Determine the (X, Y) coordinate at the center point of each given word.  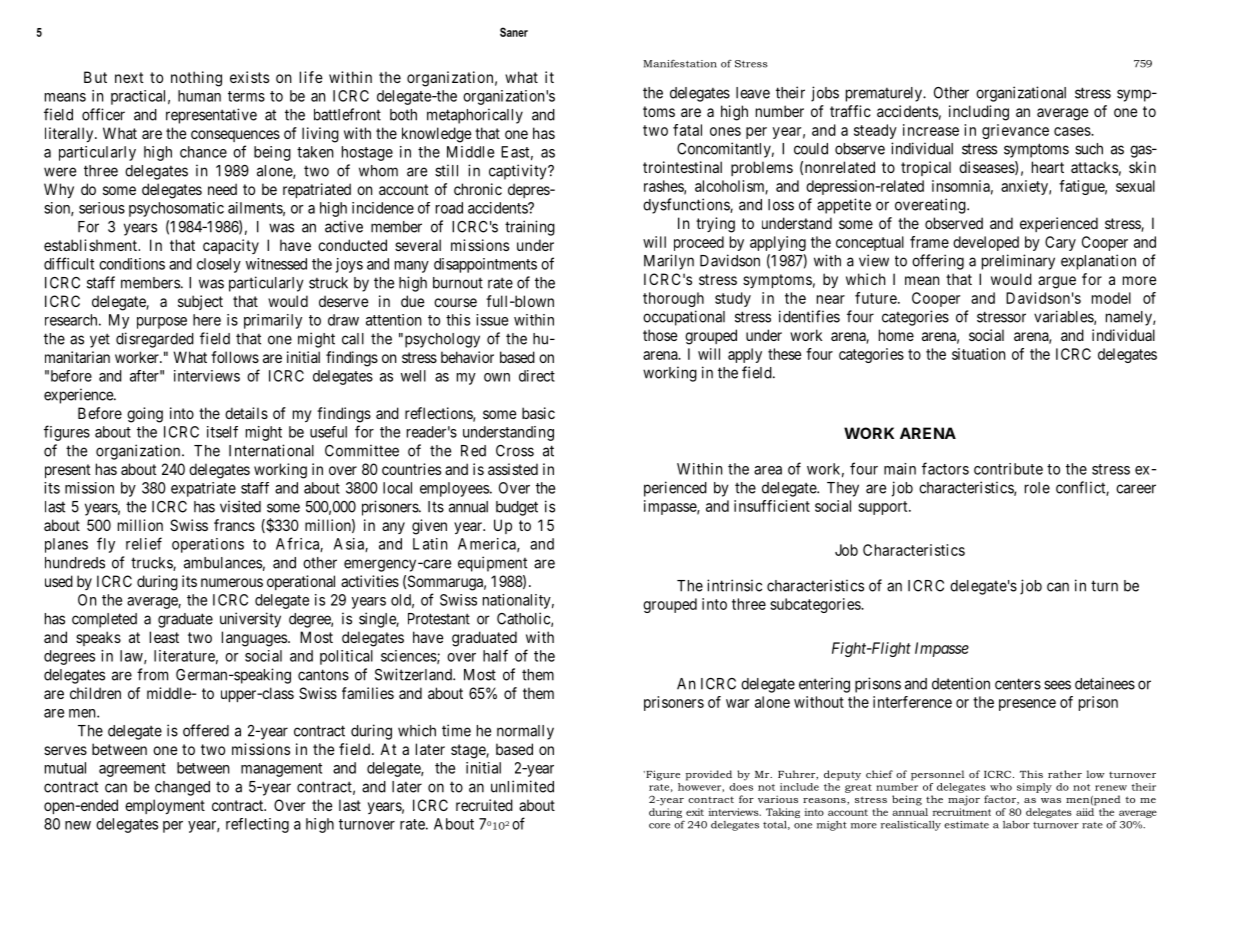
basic (538, 413)
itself (222, 432)
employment (165, 806)
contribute (1008, 469)
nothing (196, 79)
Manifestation (680, 63)
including (979, 113)
